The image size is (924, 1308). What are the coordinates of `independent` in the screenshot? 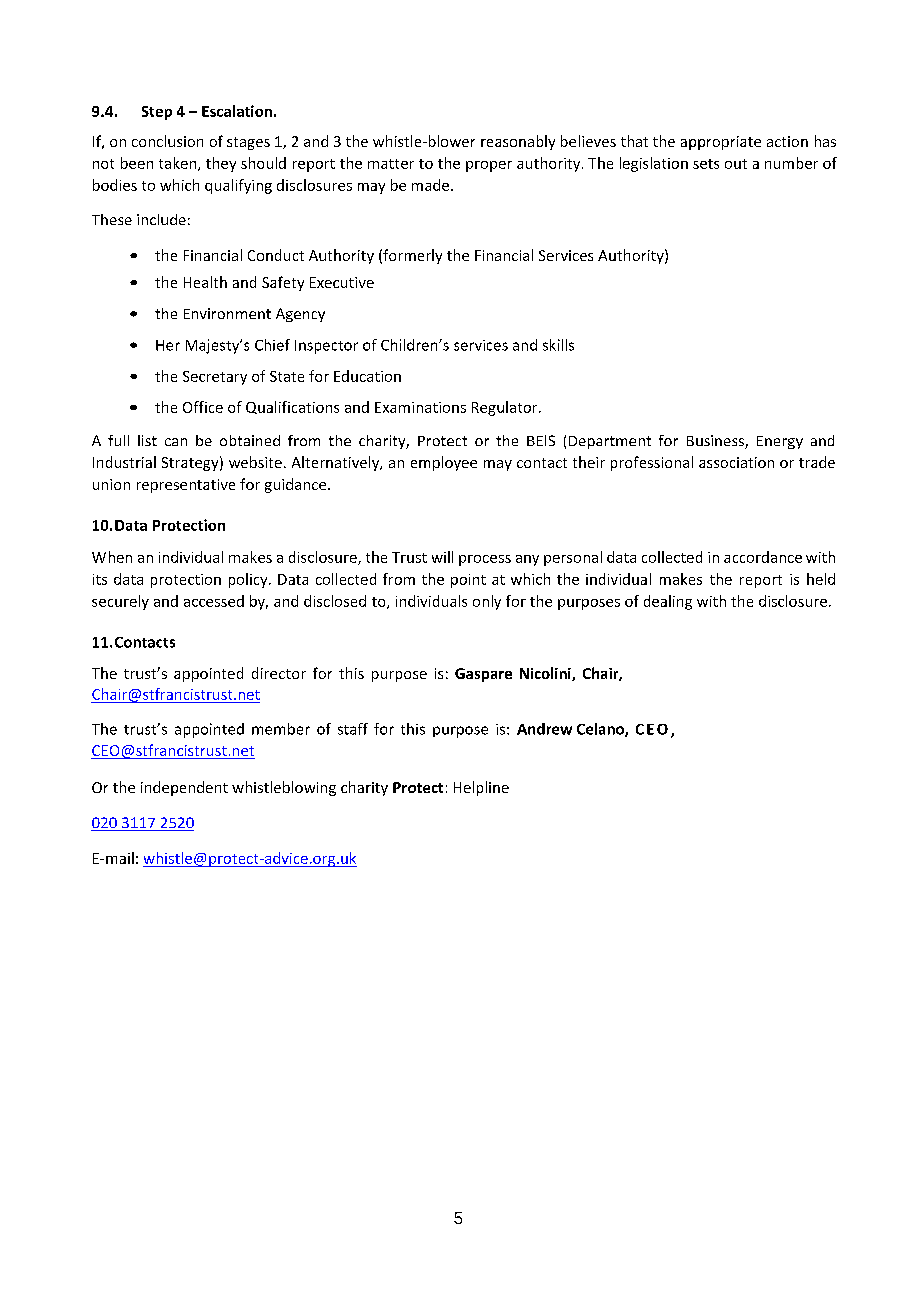 It's located at (184, 788).
